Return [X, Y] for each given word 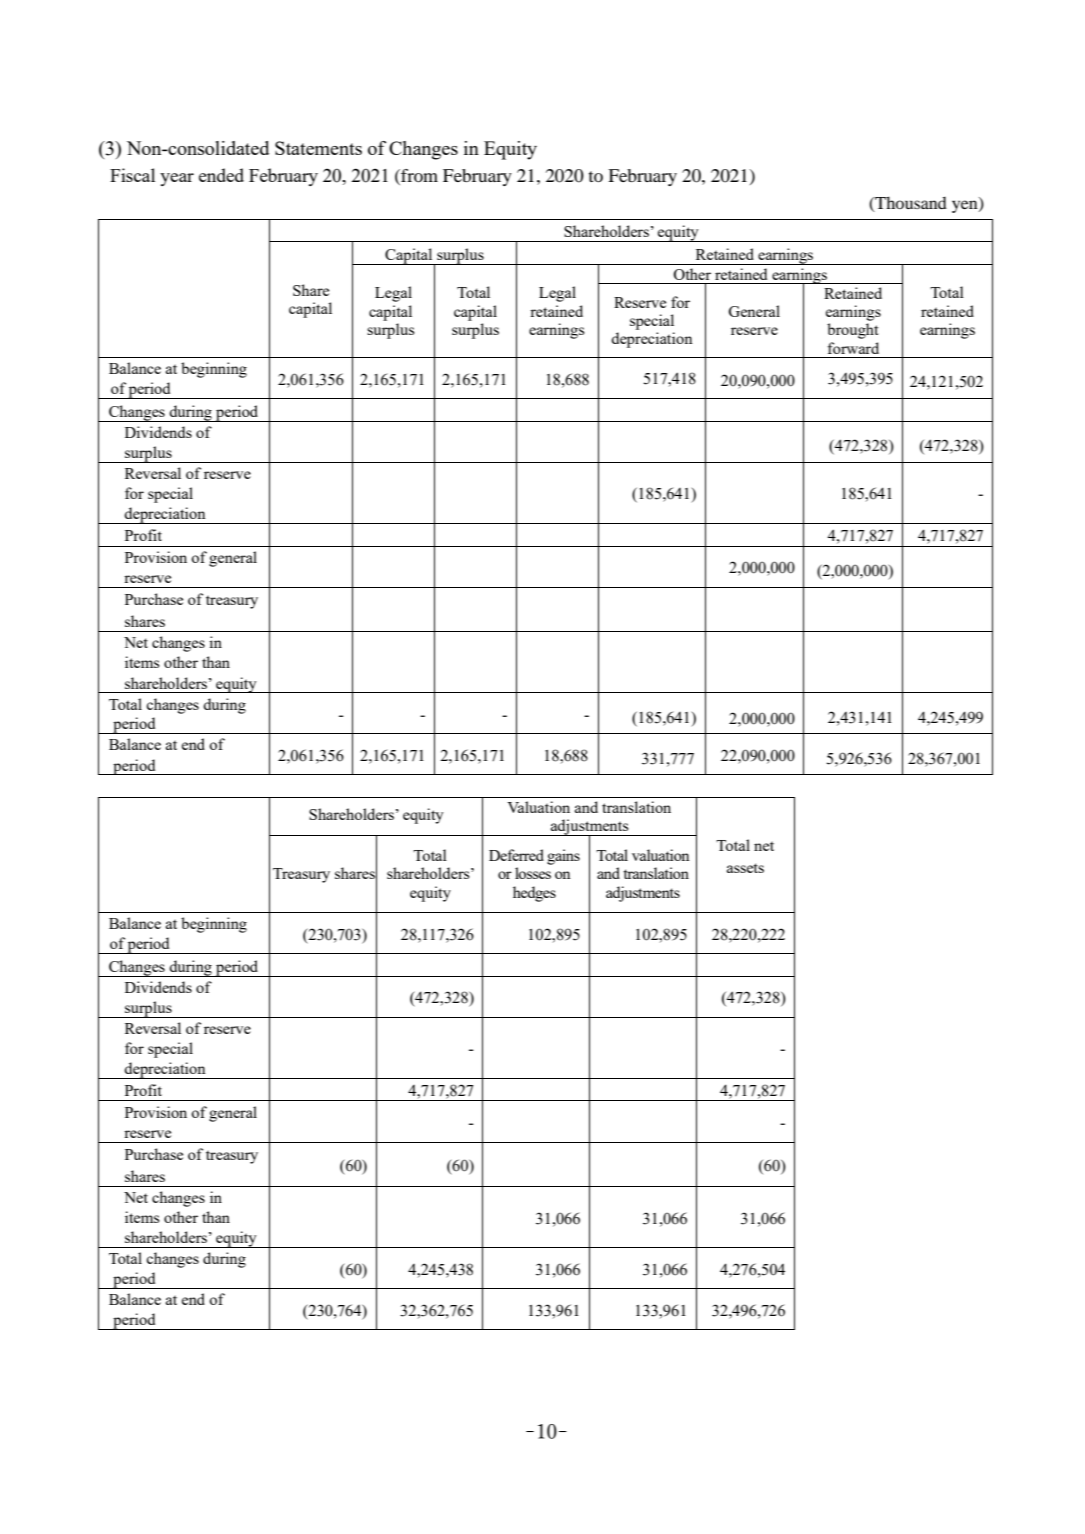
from [418, 175]
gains [563, 857]
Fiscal [132, 175]
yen [966, 206]
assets [745, 868]
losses [533, 873]
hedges [534, 894]
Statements [318, 148]
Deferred [516, 855]
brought [852, 331]
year [177, 179]
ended [221, 175]
